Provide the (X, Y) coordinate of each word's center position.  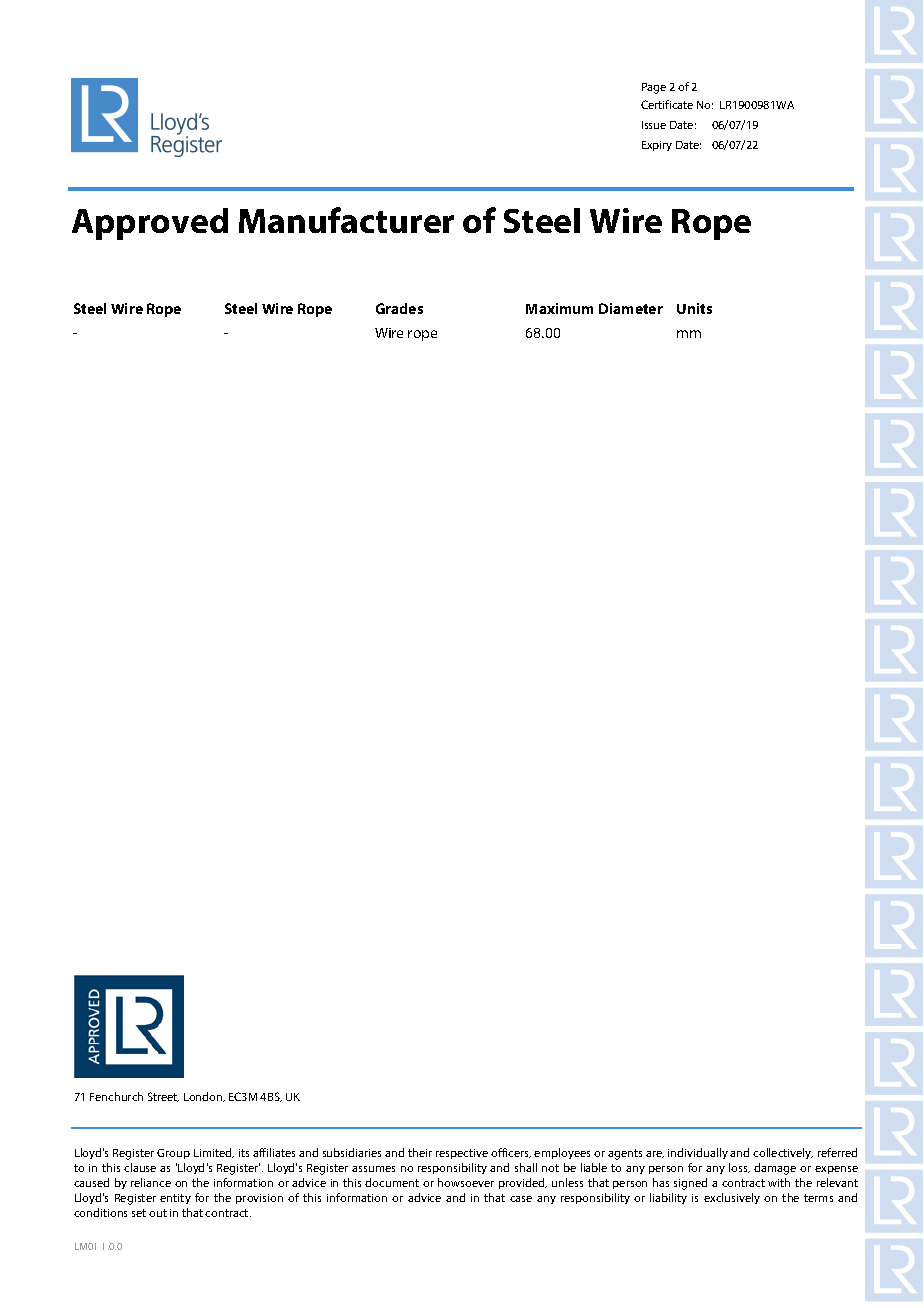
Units (694, 308)
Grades (399, 308)
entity (175, 1199)
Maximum (559, 308)
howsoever (466, 1182)
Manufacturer (346, 220)
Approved (150, 224)
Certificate (667, 104)
